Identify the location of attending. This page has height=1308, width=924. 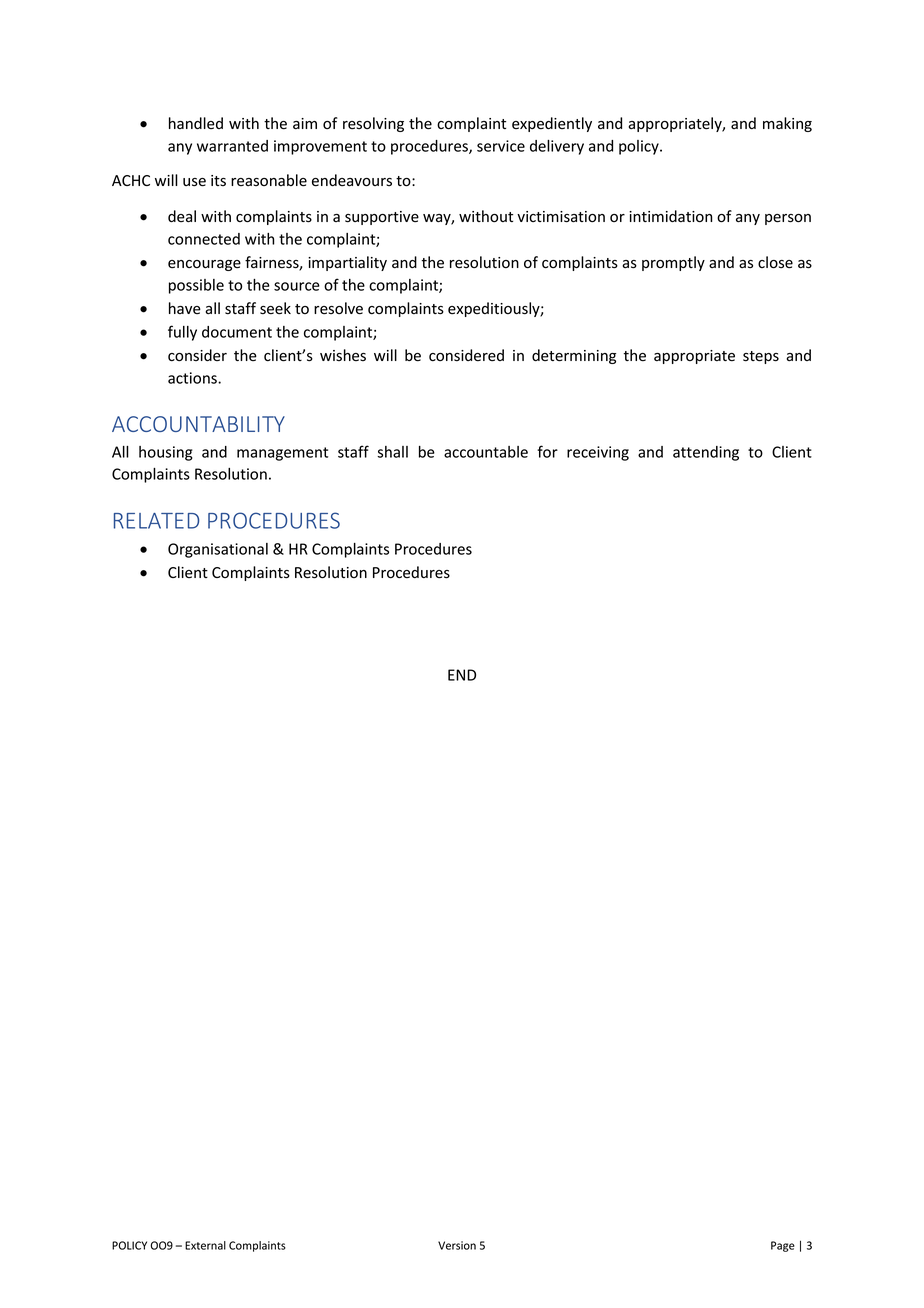
(706, 453).
